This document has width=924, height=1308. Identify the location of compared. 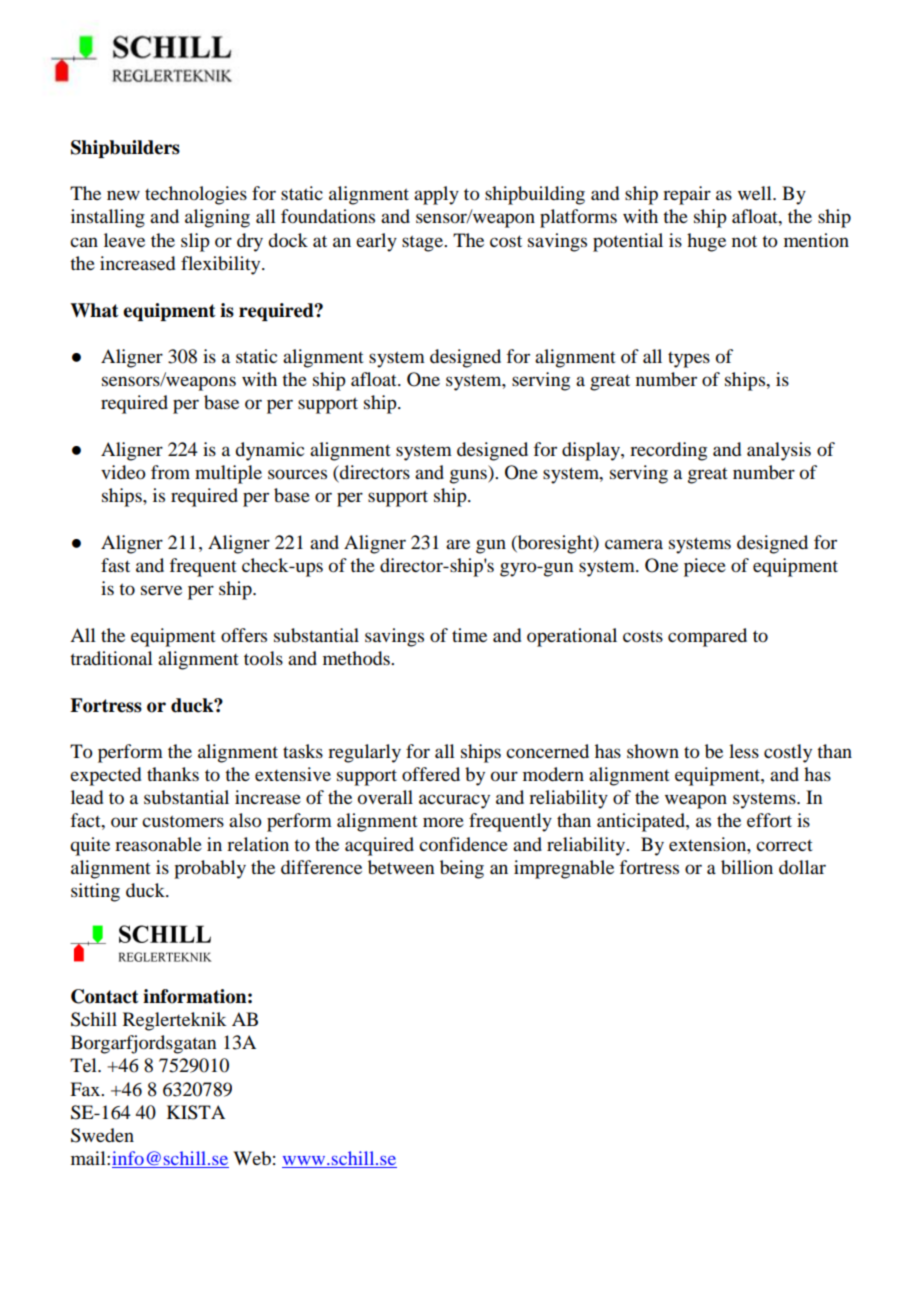
(707, 637).
